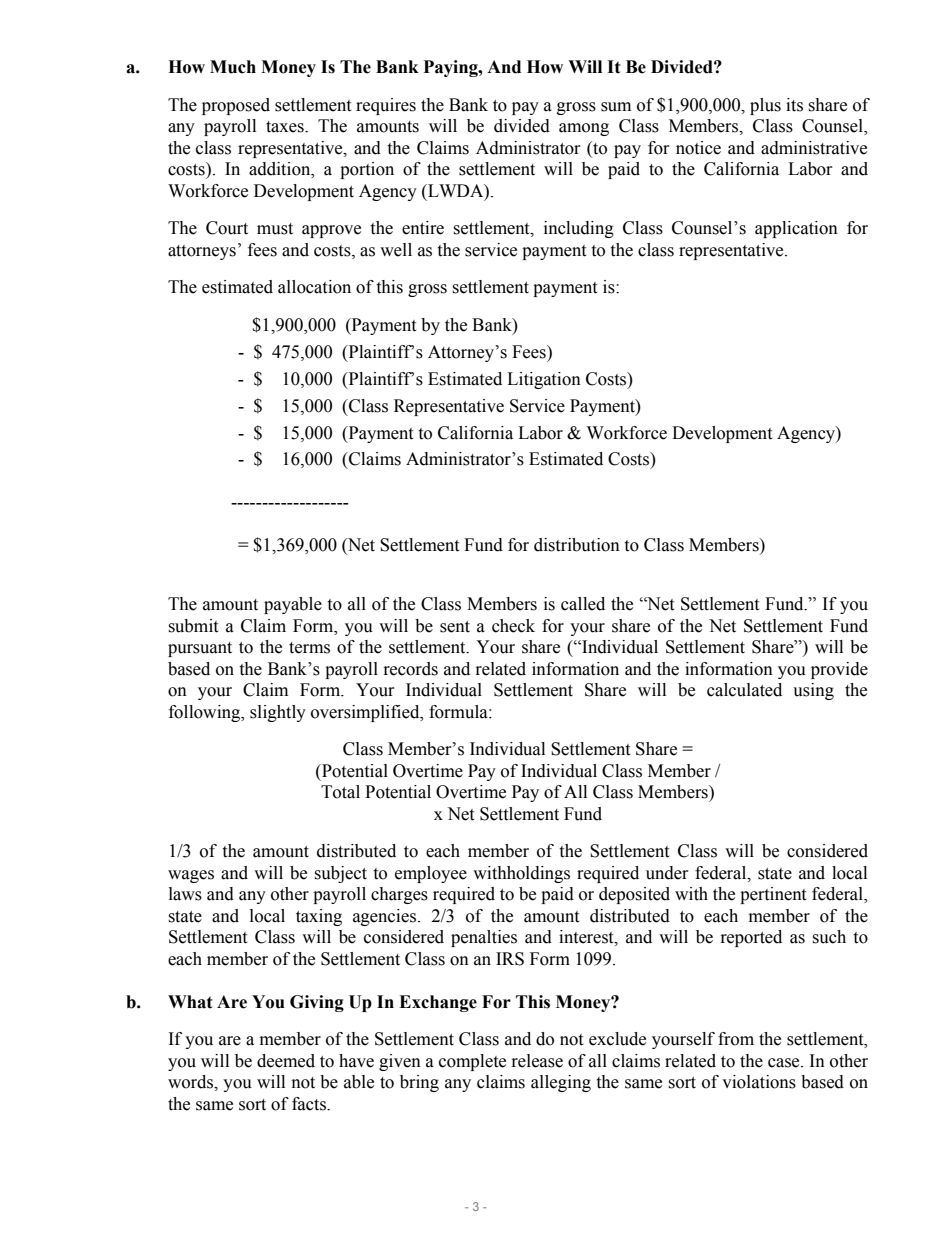 The width and height of the screenshot is (952, 1233). What do you see at coordinates (584, 129) in the screenshot?
I see `among` at bounding box center [584, 129].
